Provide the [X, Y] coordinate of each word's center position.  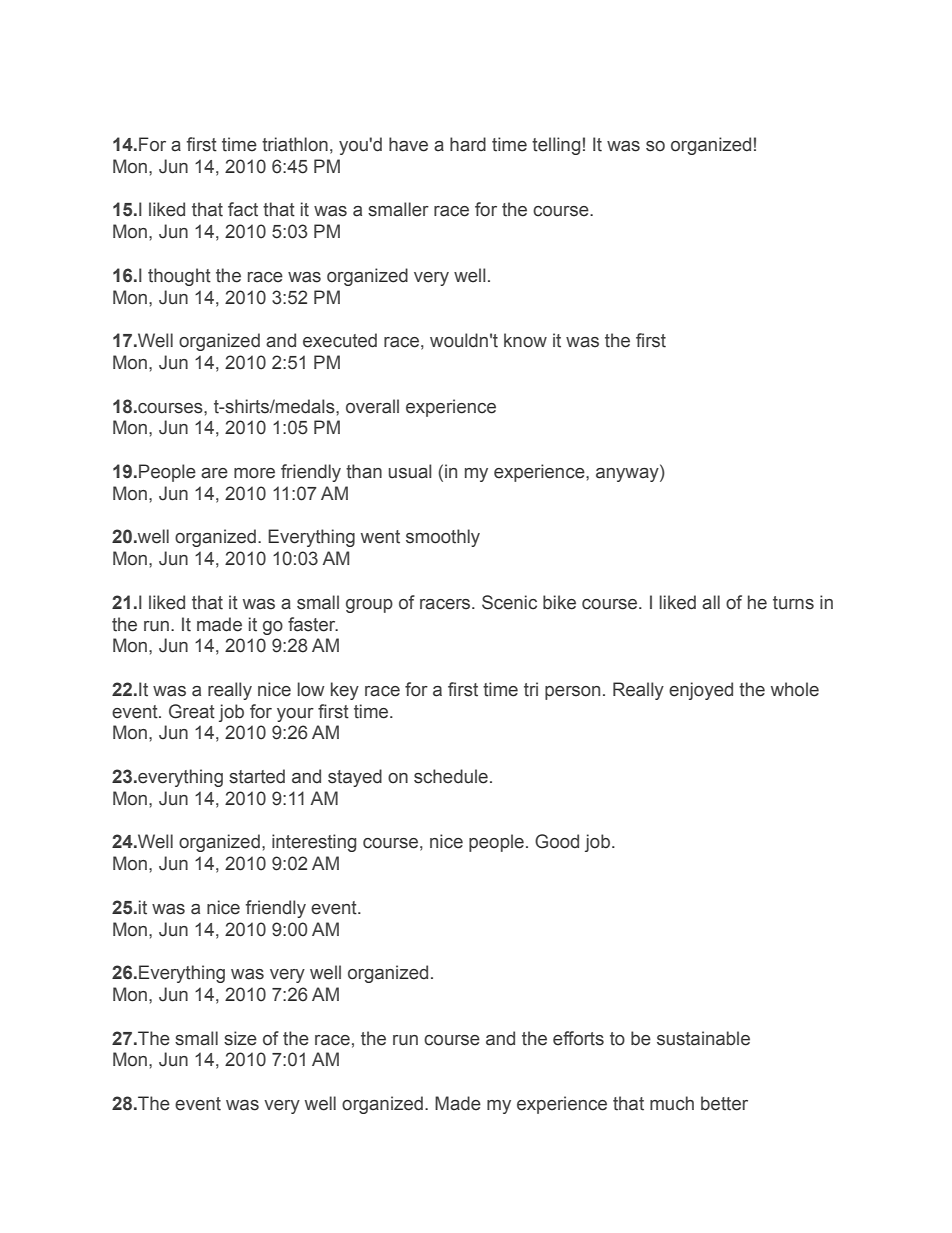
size [240, 1038]
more [254, 473]
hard [468, 144]
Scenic [509, 602]
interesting [314, 843]
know [525, 340]
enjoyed [701, 691]
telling [556, 146]
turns [793, 603]
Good [557, 841]
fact [243, 209]
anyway [628, 475]
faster [313, 624]
